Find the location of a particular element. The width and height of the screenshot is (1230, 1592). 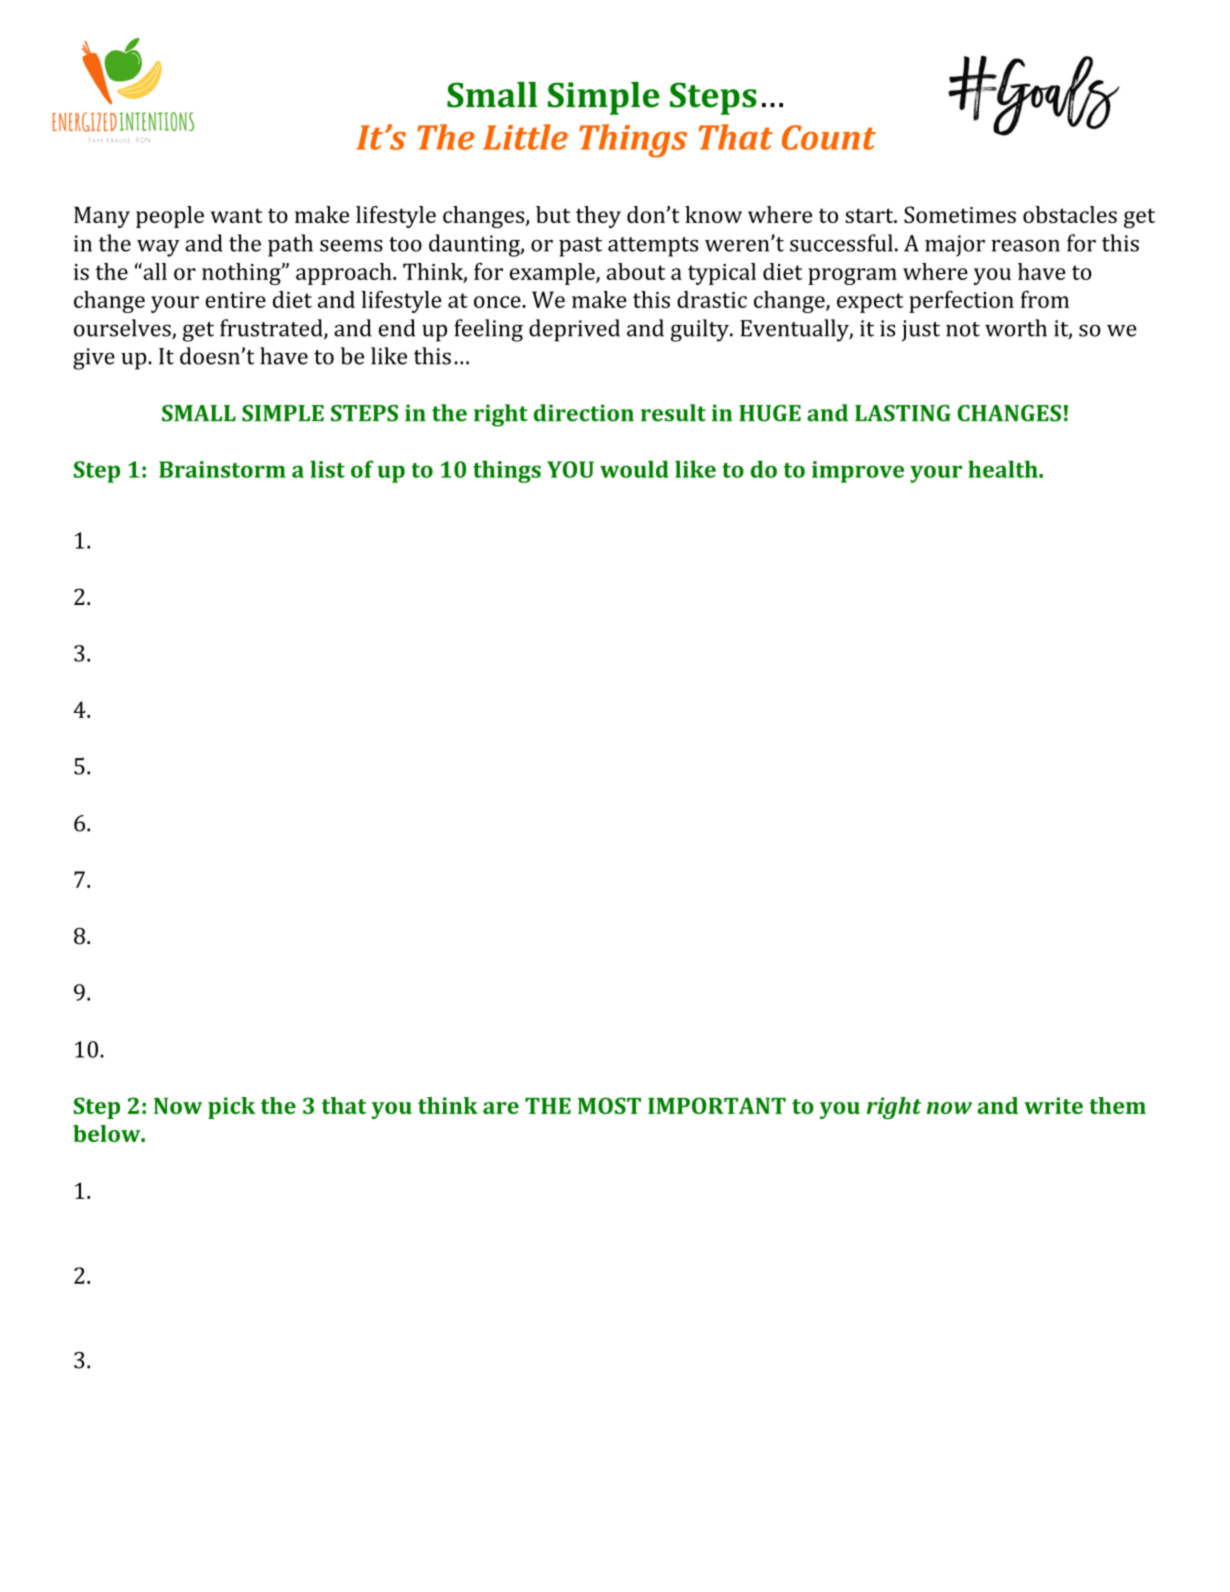

improve is located at coordinates (858, 472).
